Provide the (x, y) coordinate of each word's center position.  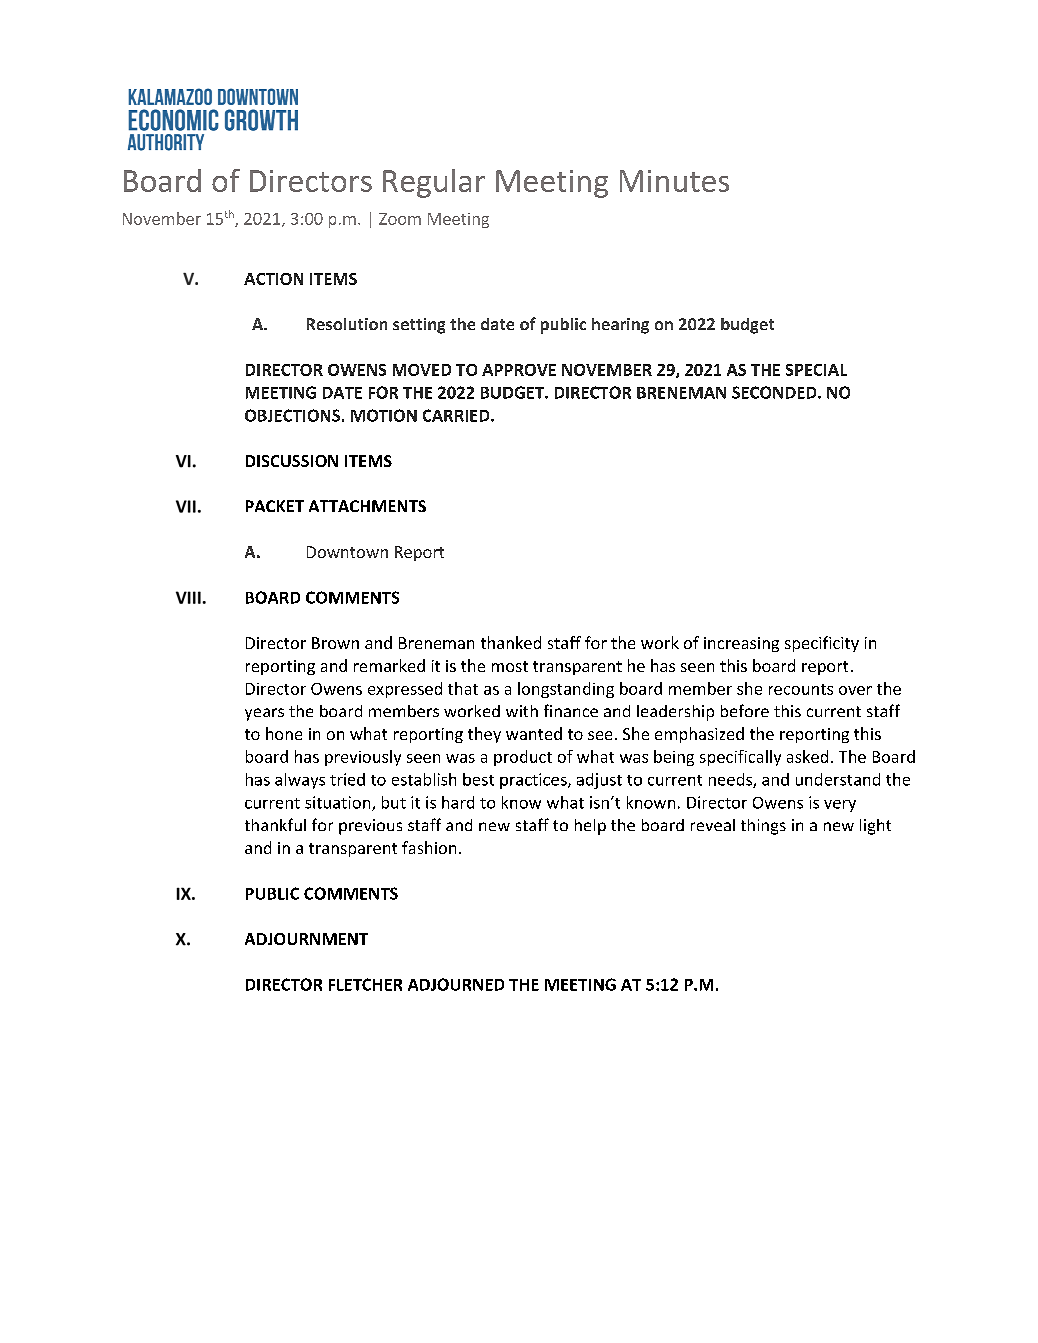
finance (571, 710)
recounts (801, 689)
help (590, 827)
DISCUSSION (292, 461)
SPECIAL (816, 370)
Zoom (400, 219)
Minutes (674, 181)
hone (284, 733)
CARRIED (457, 415)
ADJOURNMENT (306, 939)
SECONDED (775, 392)
